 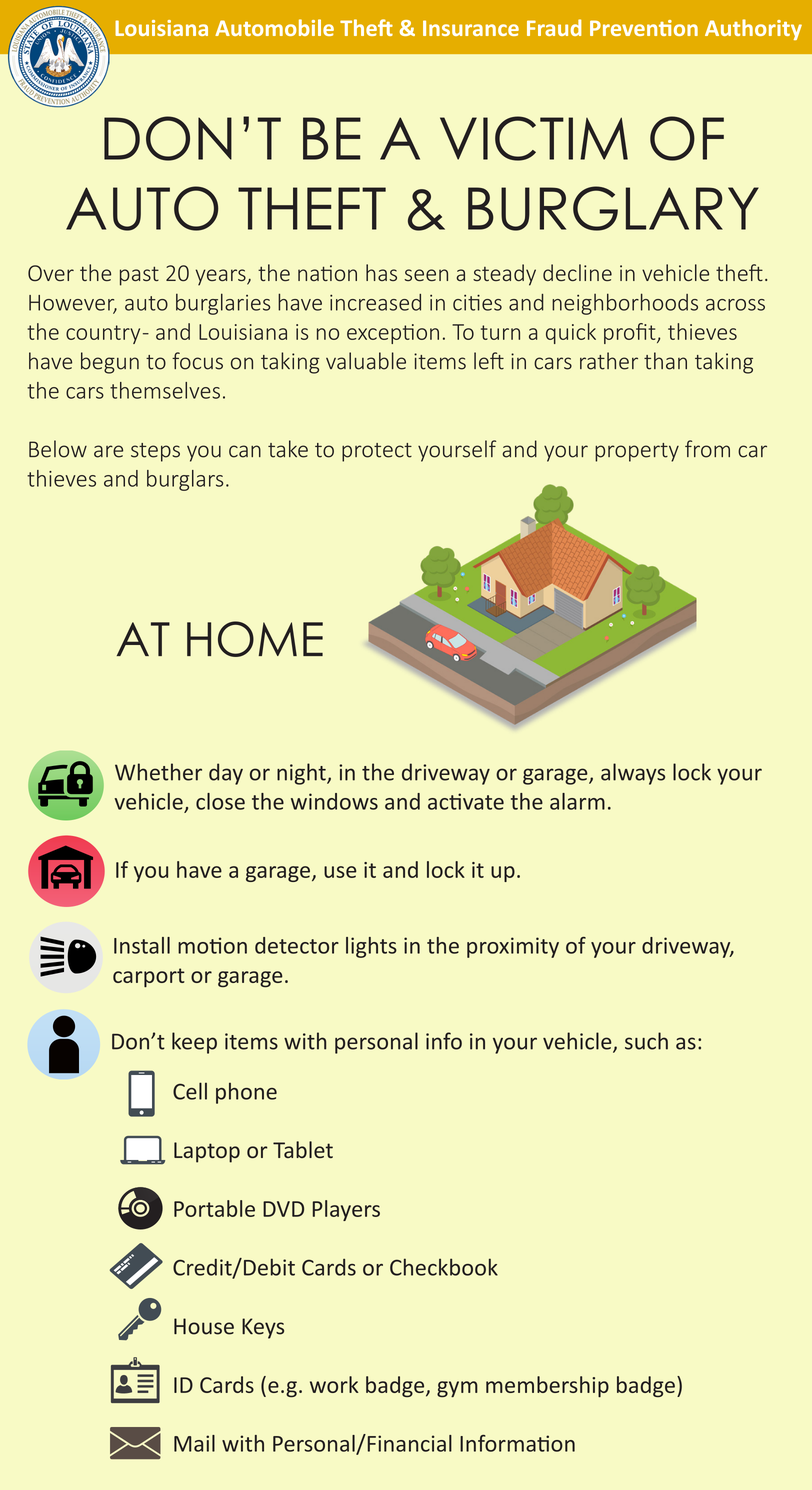 What do you see at coordinates (644, 28) in the document?
I see `Prevention` at bounding box center [644, 28].
